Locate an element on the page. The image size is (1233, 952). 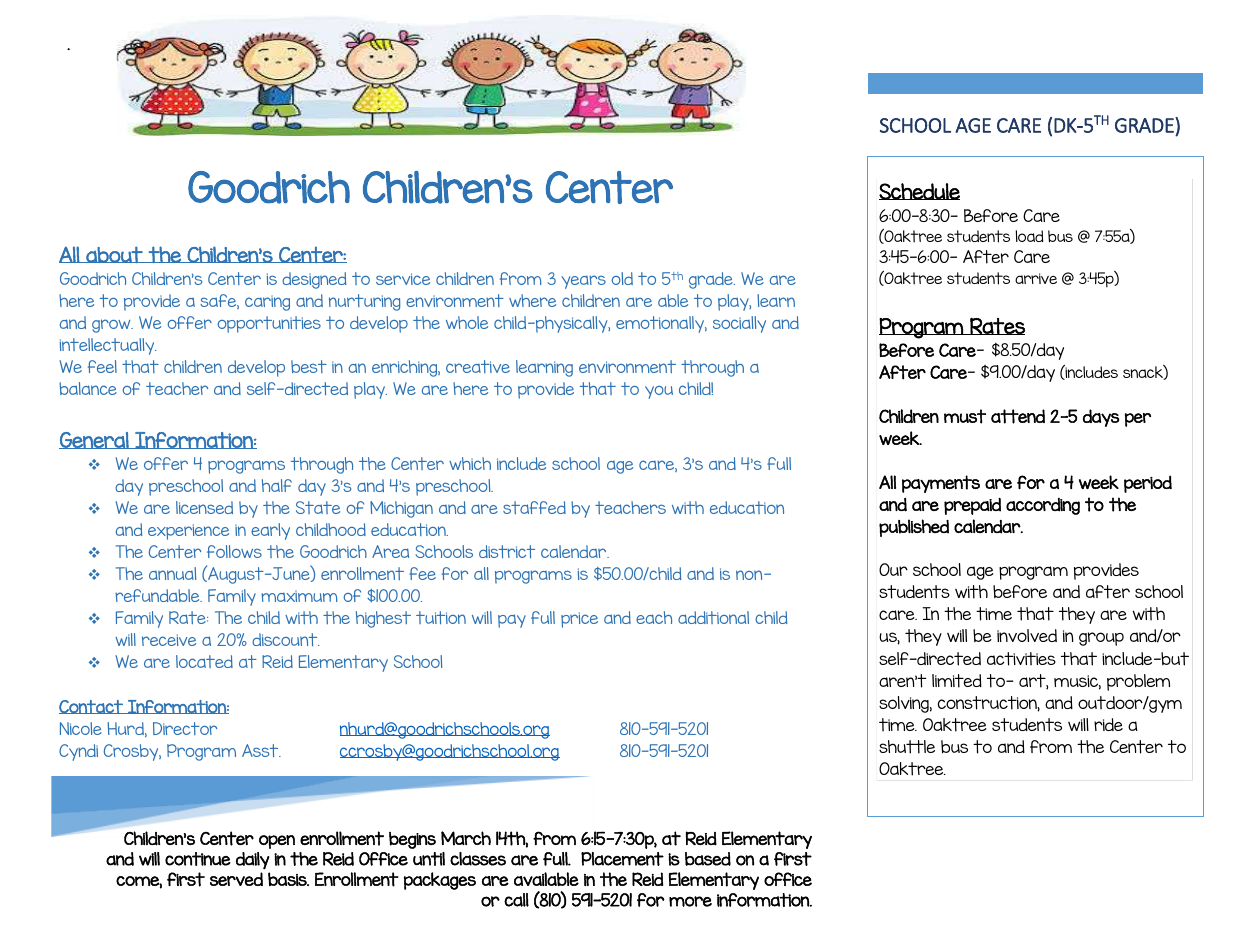
served is located at coordinates (236, 879).
